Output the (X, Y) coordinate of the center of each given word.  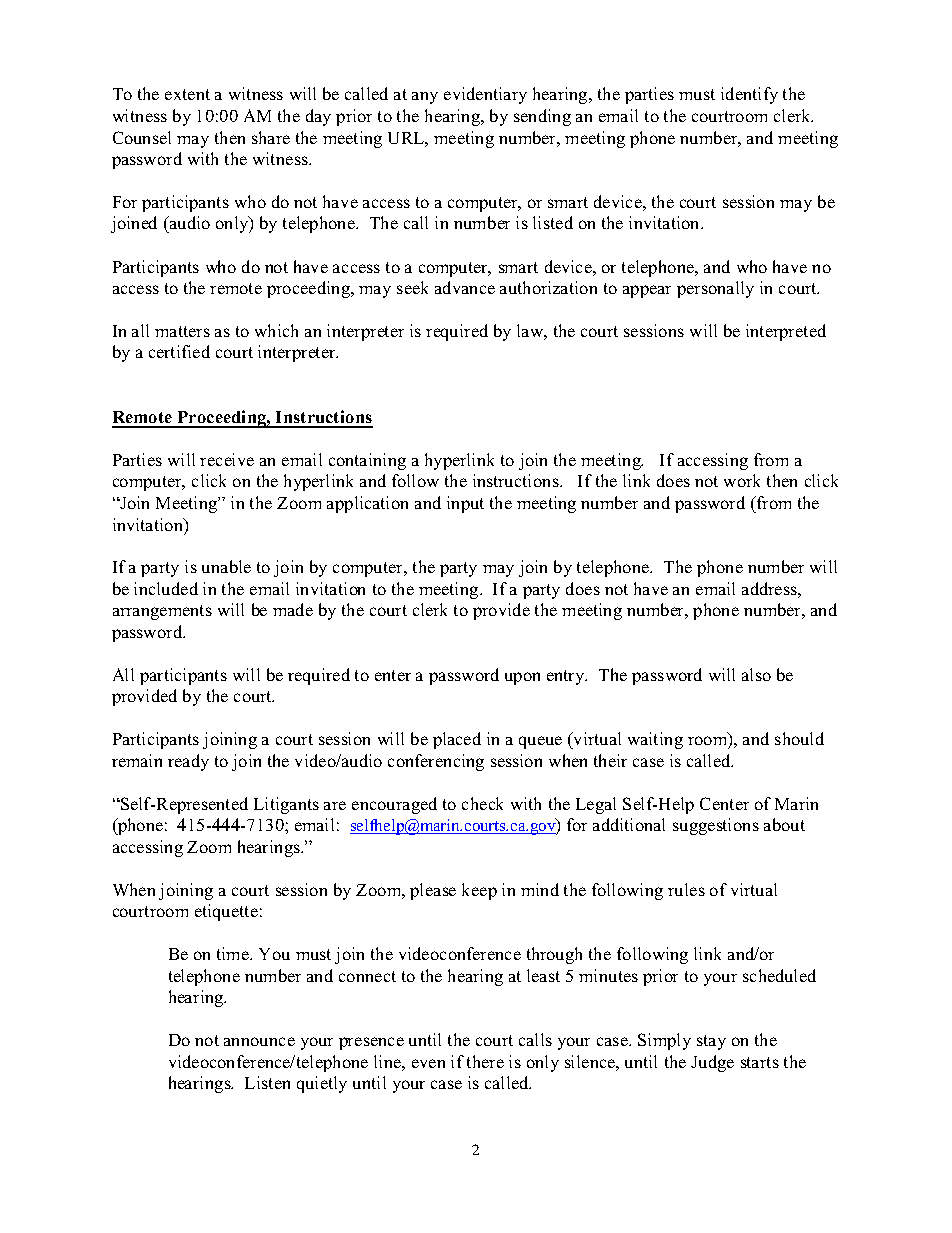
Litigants (286, 805)
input (465, 504)
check (482, 803)
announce (259, 1041)
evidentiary (485, 95)
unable (226, 566)
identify (749, 95)
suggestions (716, 826)
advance (465, 287)
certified (179, 351)
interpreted (786, 332)
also (756, 674)
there (485, 1061)
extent (187, 94)
